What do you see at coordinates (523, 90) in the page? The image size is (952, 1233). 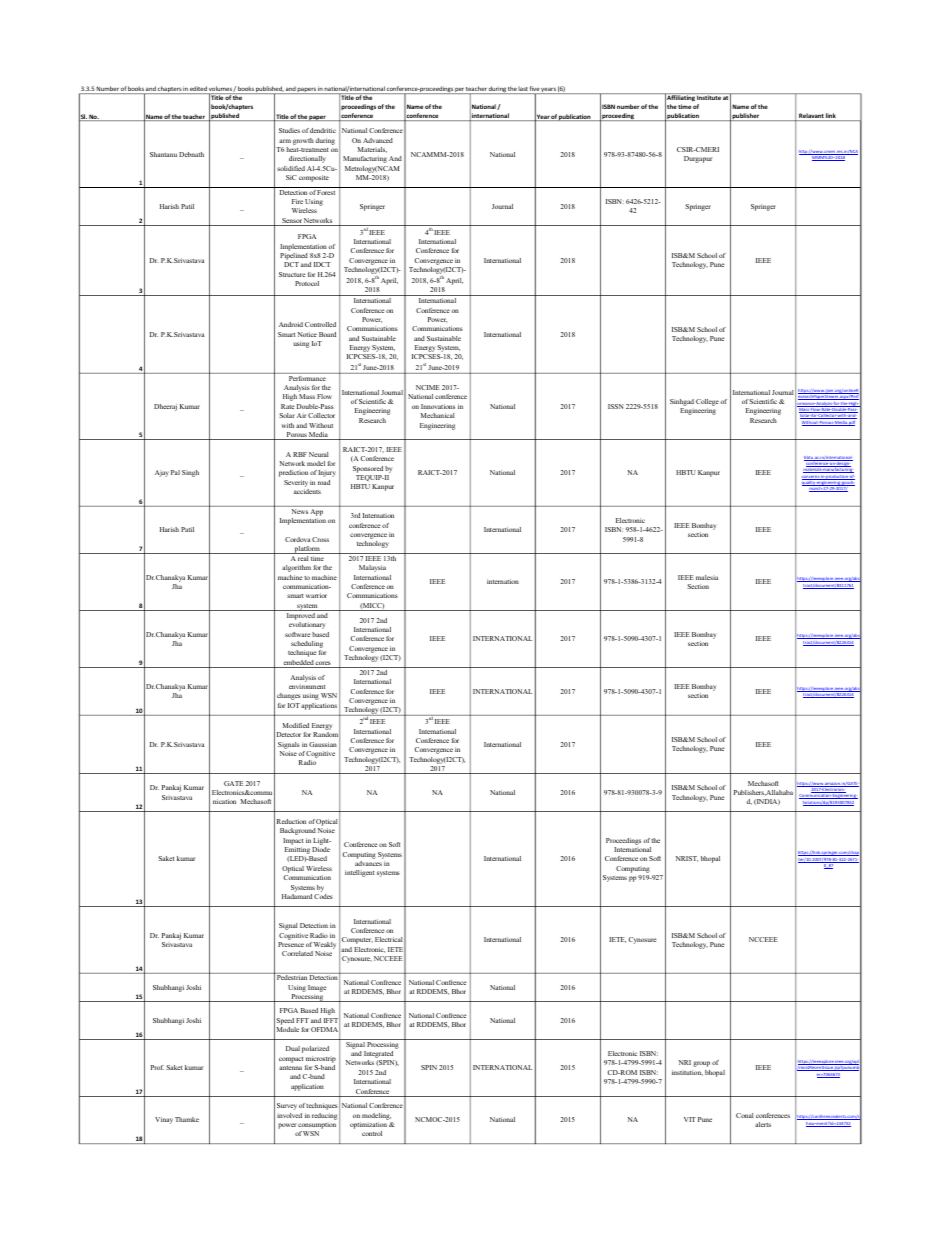 I see `last` at bounding box center [523, 90].
